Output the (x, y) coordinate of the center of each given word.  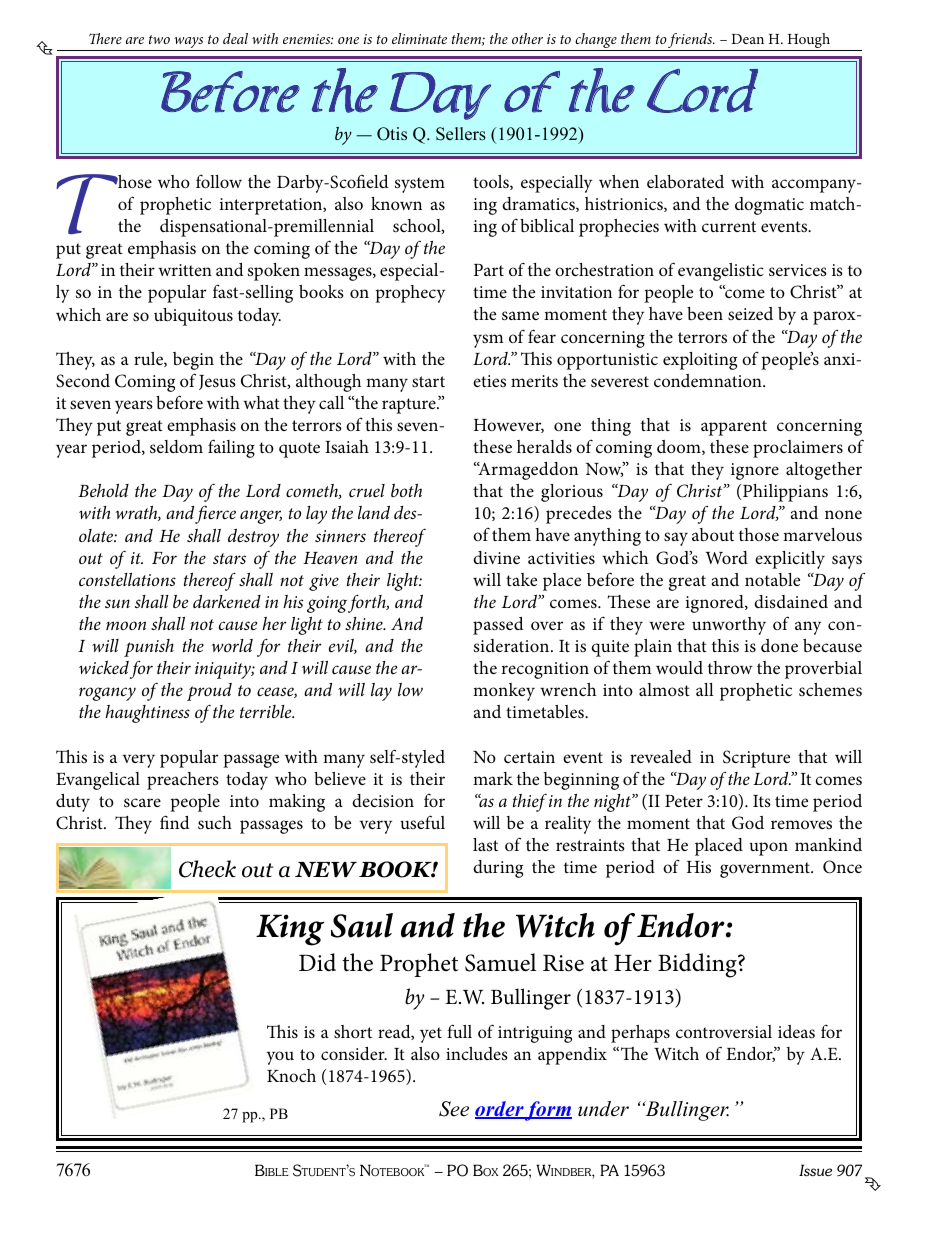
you (280, 1058)
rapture (410, 406)
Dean (747, 39)
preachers (183, 781)
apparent (734, 428)
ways (189, 44)
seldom (176, 447)
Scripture (756, 759)
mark (493, 778)
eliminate (419, 38)
